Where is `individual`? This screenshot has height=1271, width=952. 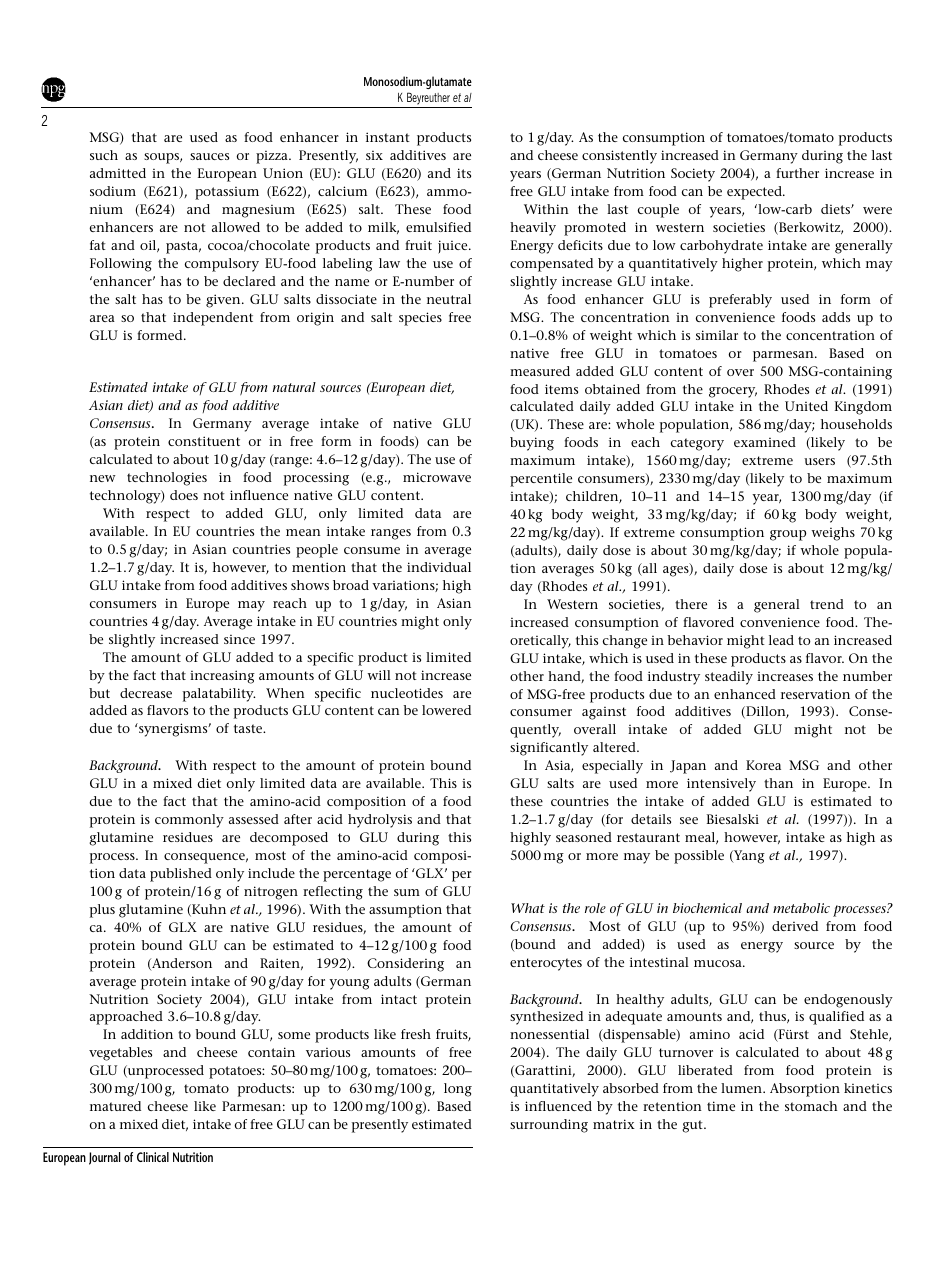 individual is located at coordinates (439, 567).
